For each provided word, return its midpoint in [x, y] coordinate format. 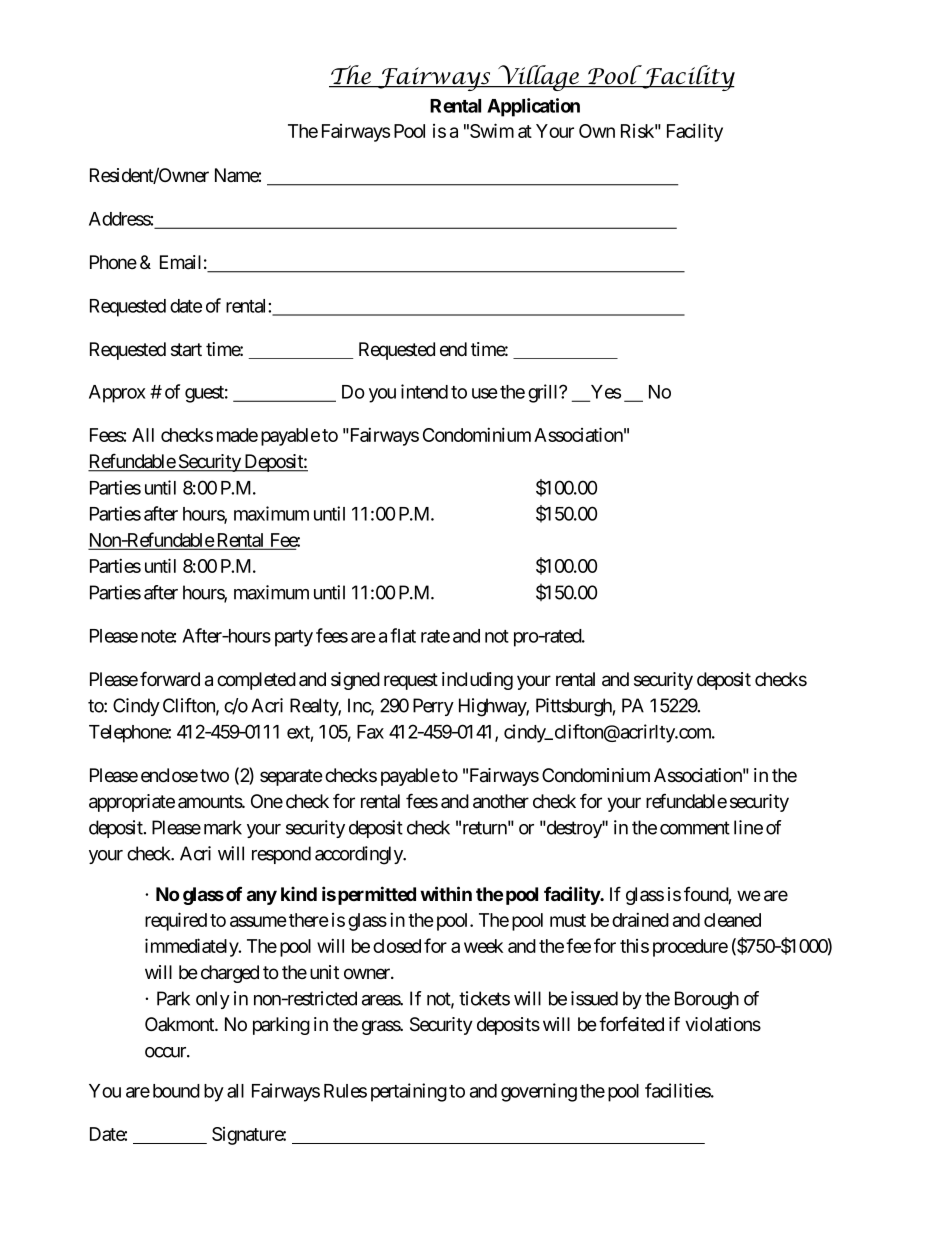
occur [166, 1052]
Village [538, 78]
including [477, 681]
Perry [433, 707]
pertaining [409, 1092]
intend [424, 391]
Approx [117, 394]
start [186, 350]
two [214, 776]
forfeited [631, 1024]
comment [695, 828]
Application [533, 107]
